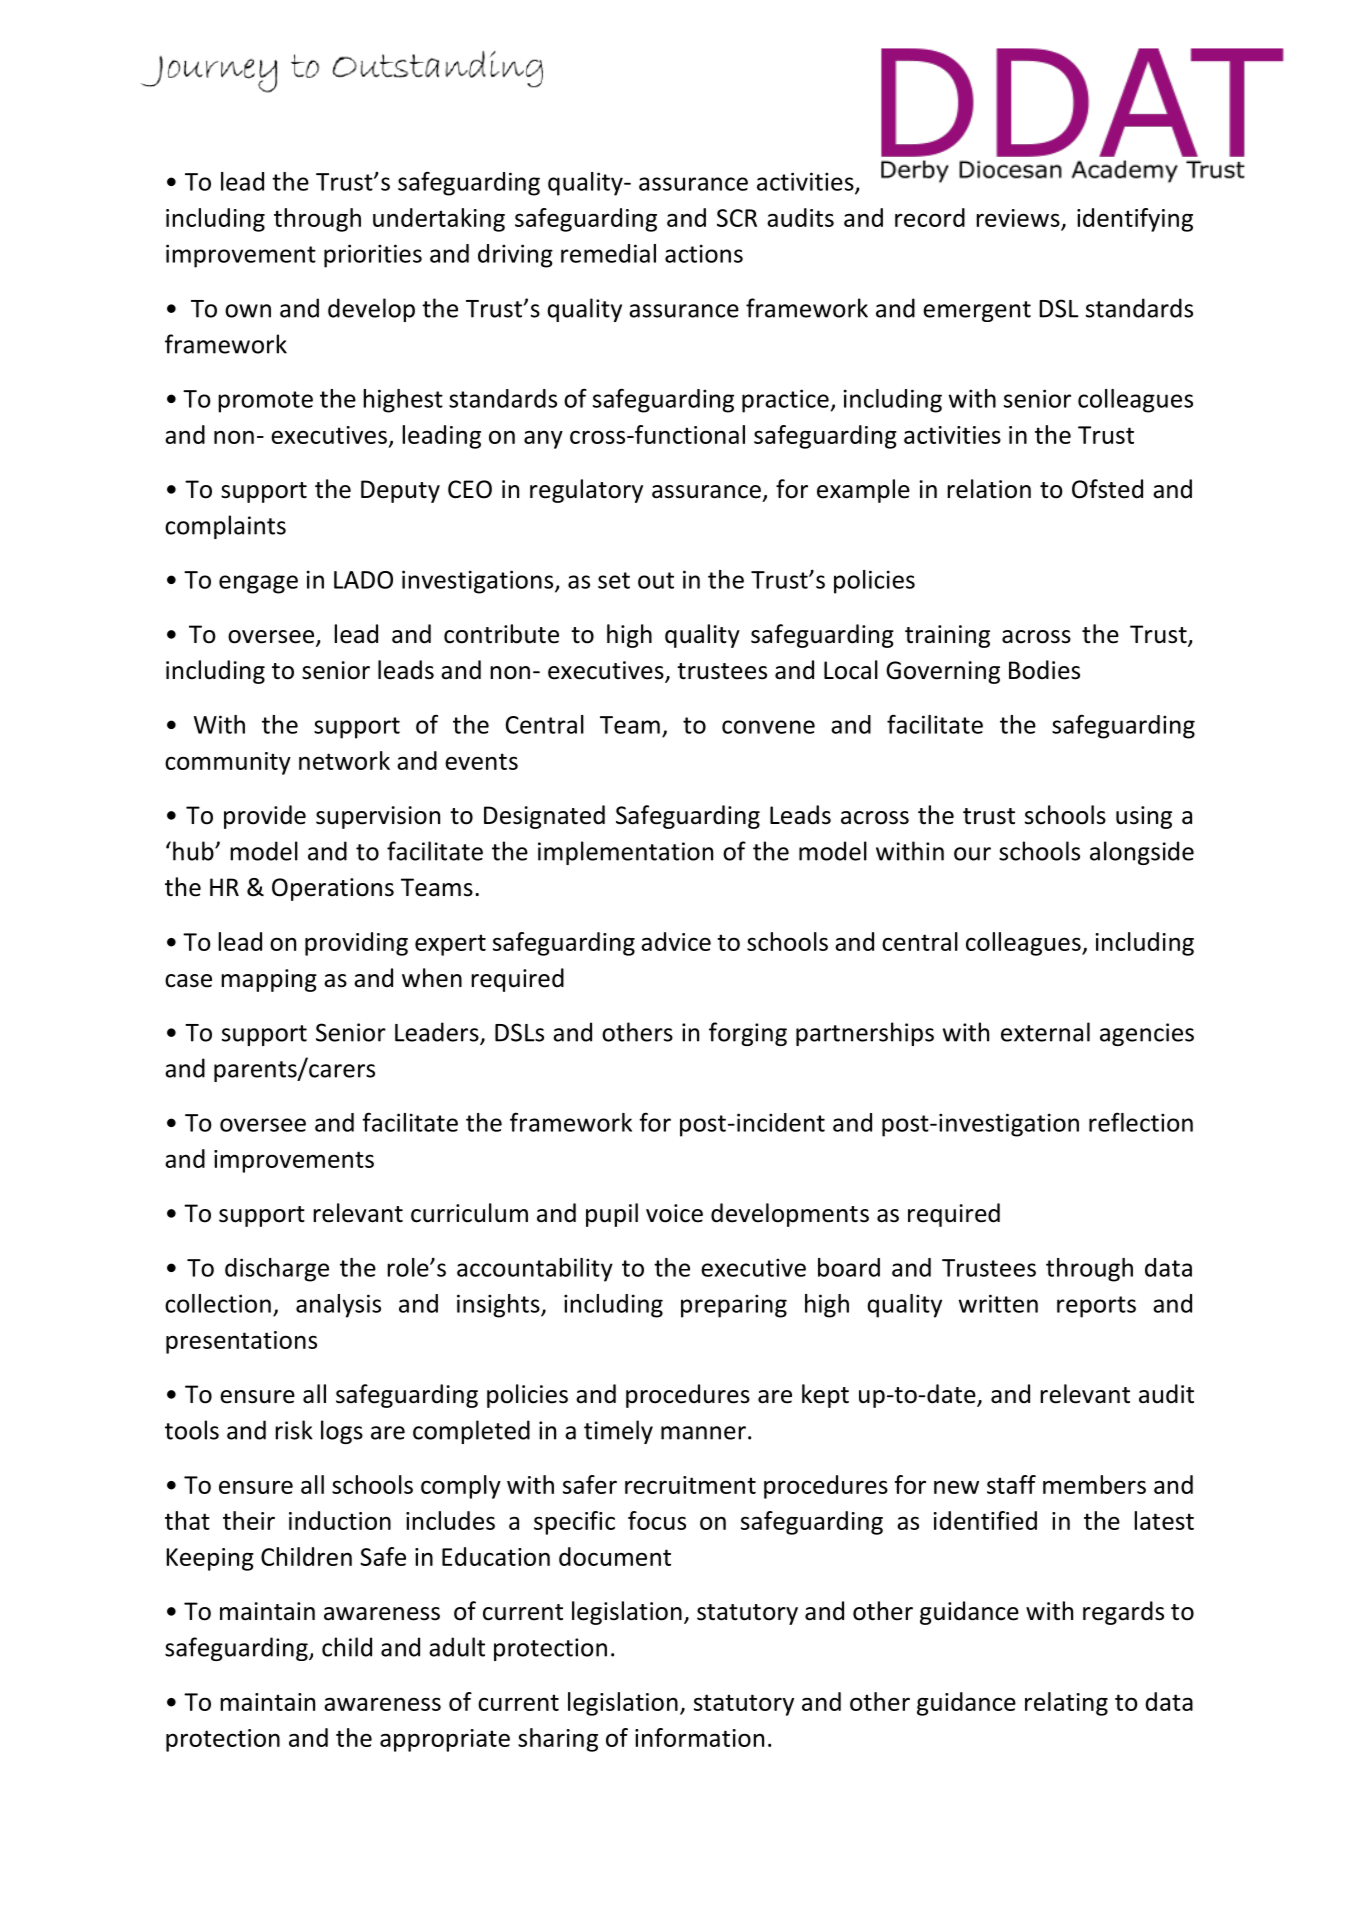 The width and height of the screenshot is (1359, 1923). Describe the element at coordinates (734, 1306) in the screenshot. I see `preparing` at that location.
